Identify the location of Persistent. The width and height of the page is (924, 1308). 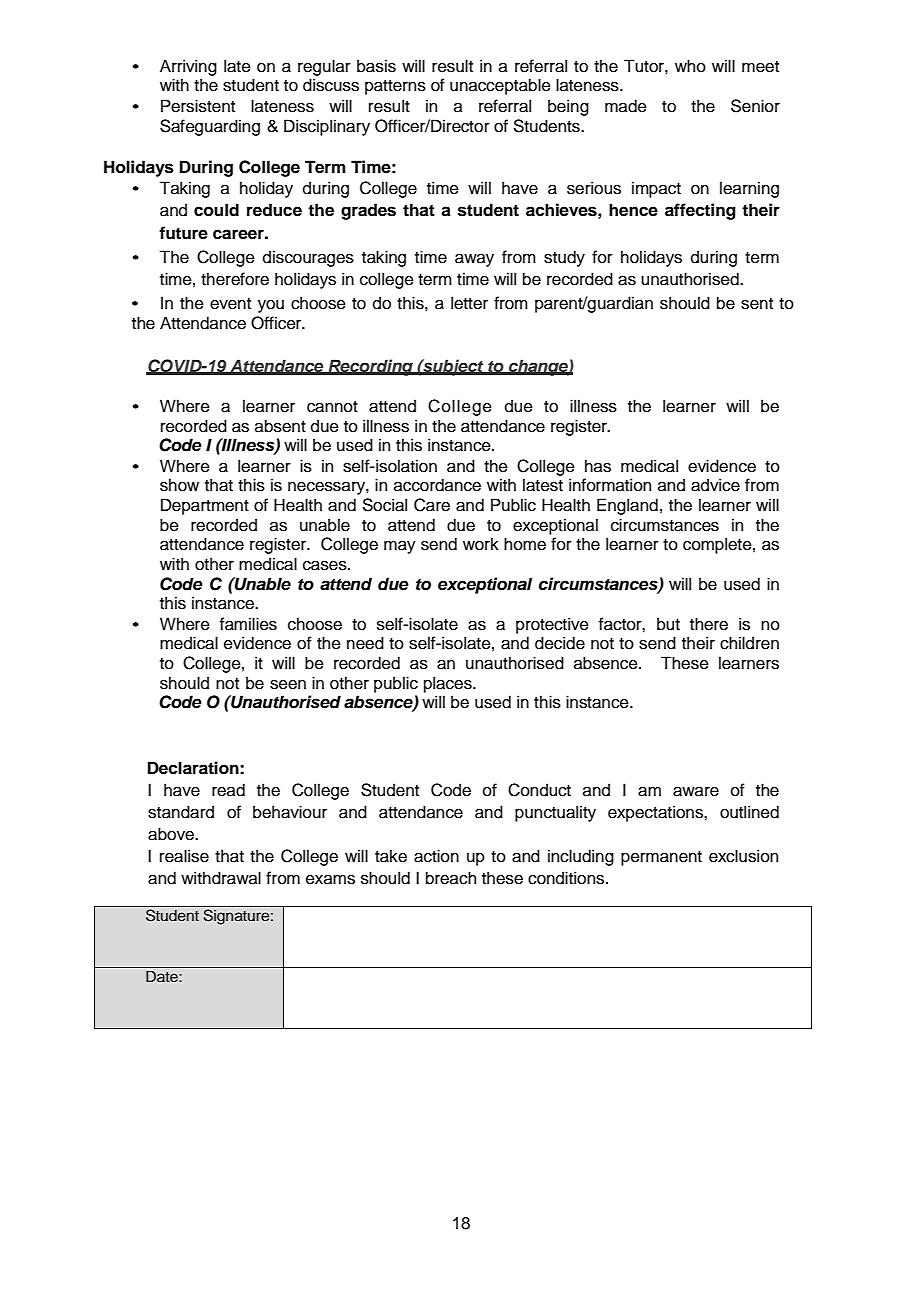
(198, 106).
